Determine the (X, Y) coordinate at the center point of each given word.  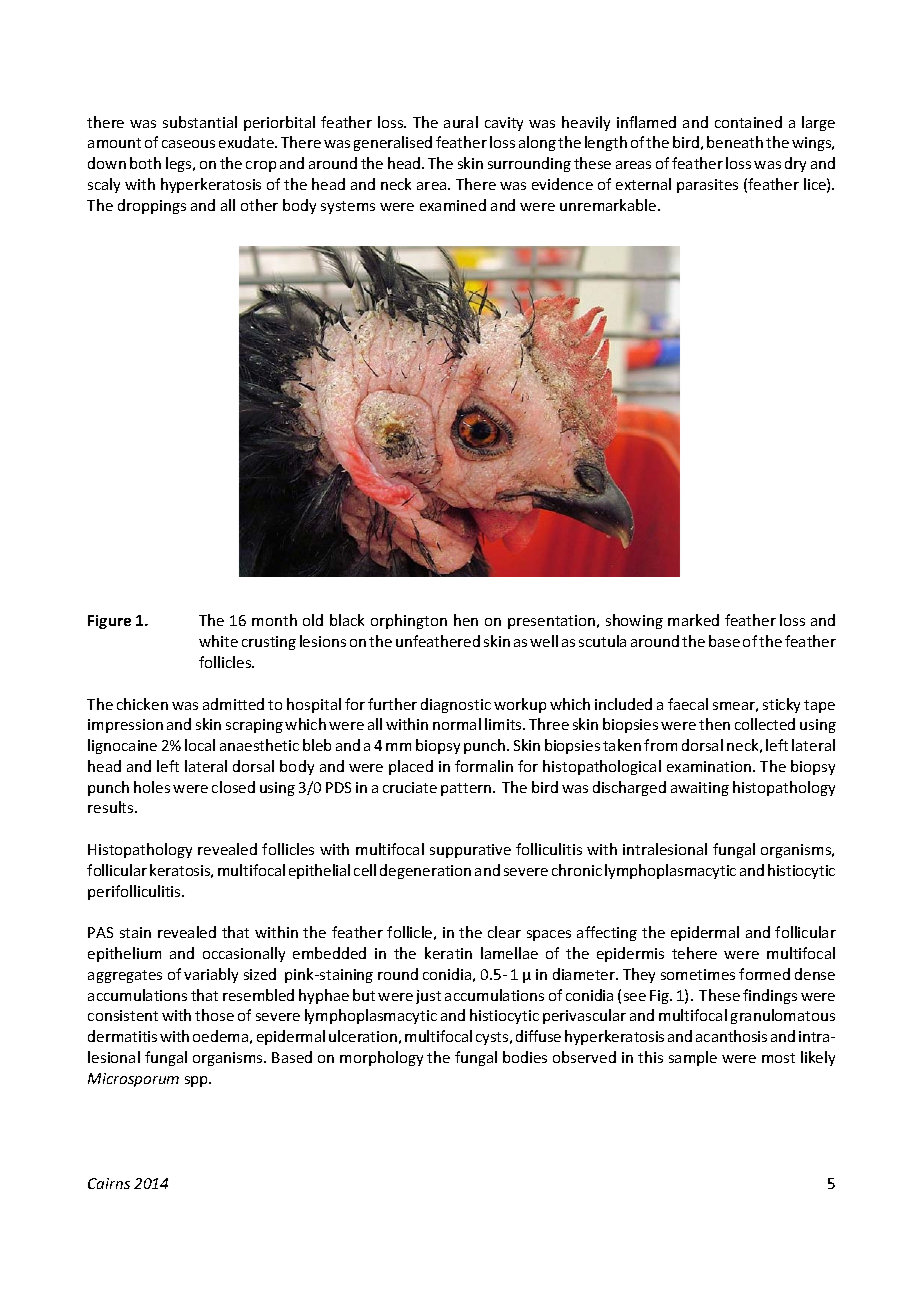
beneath (735, 142)
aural (461, 122)
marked (693, 620)
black (347, 620)
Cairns (109, 1183)
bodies (525, 1057)
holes (152, 787)
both (145, 163)
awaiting (700, 789)
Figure (109, 622)
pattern (467, 789)
